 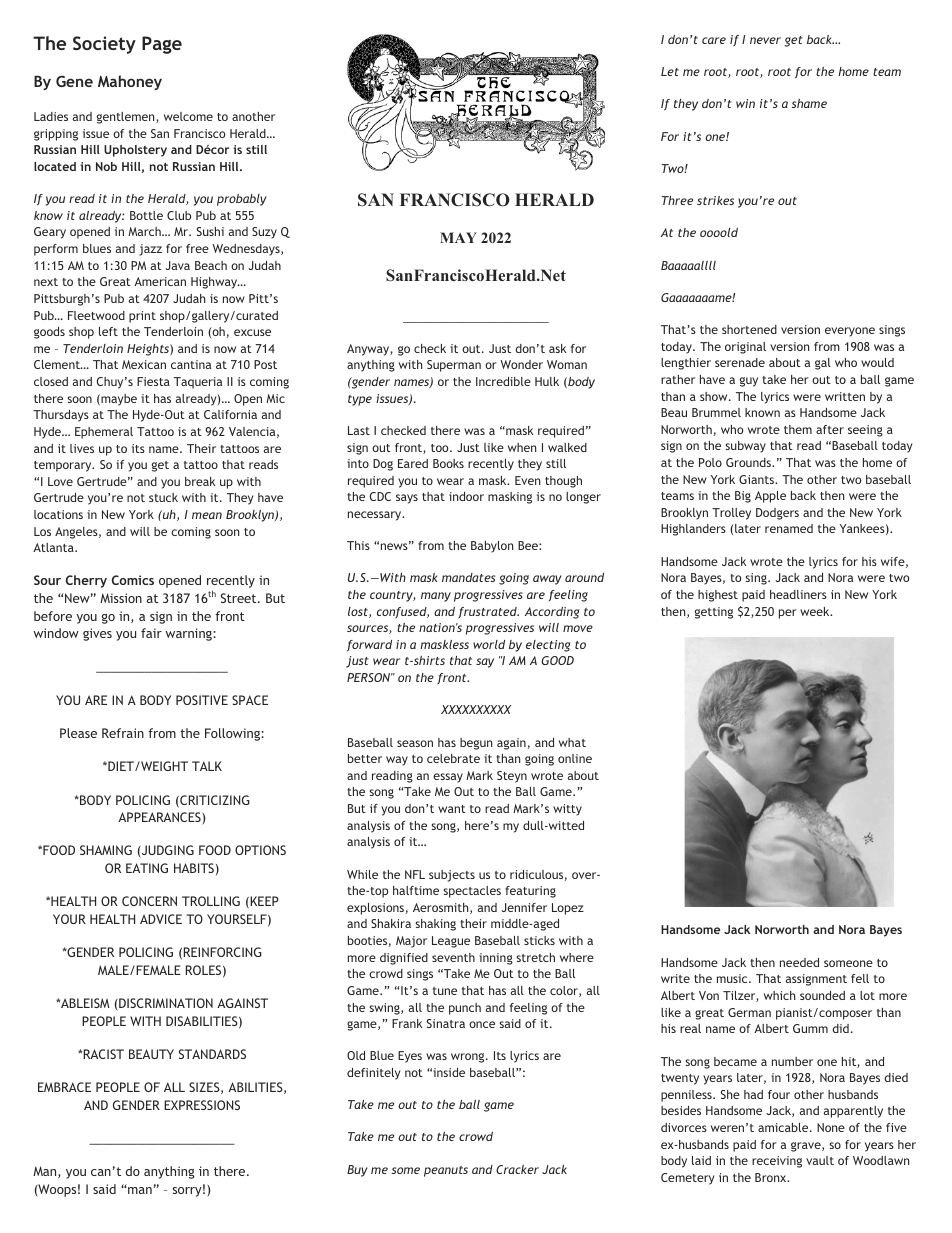 What do you see at coordinates (202, 1105) in the page?
I see `EXPRESSIONS` at bounding box center [202, 1105].
